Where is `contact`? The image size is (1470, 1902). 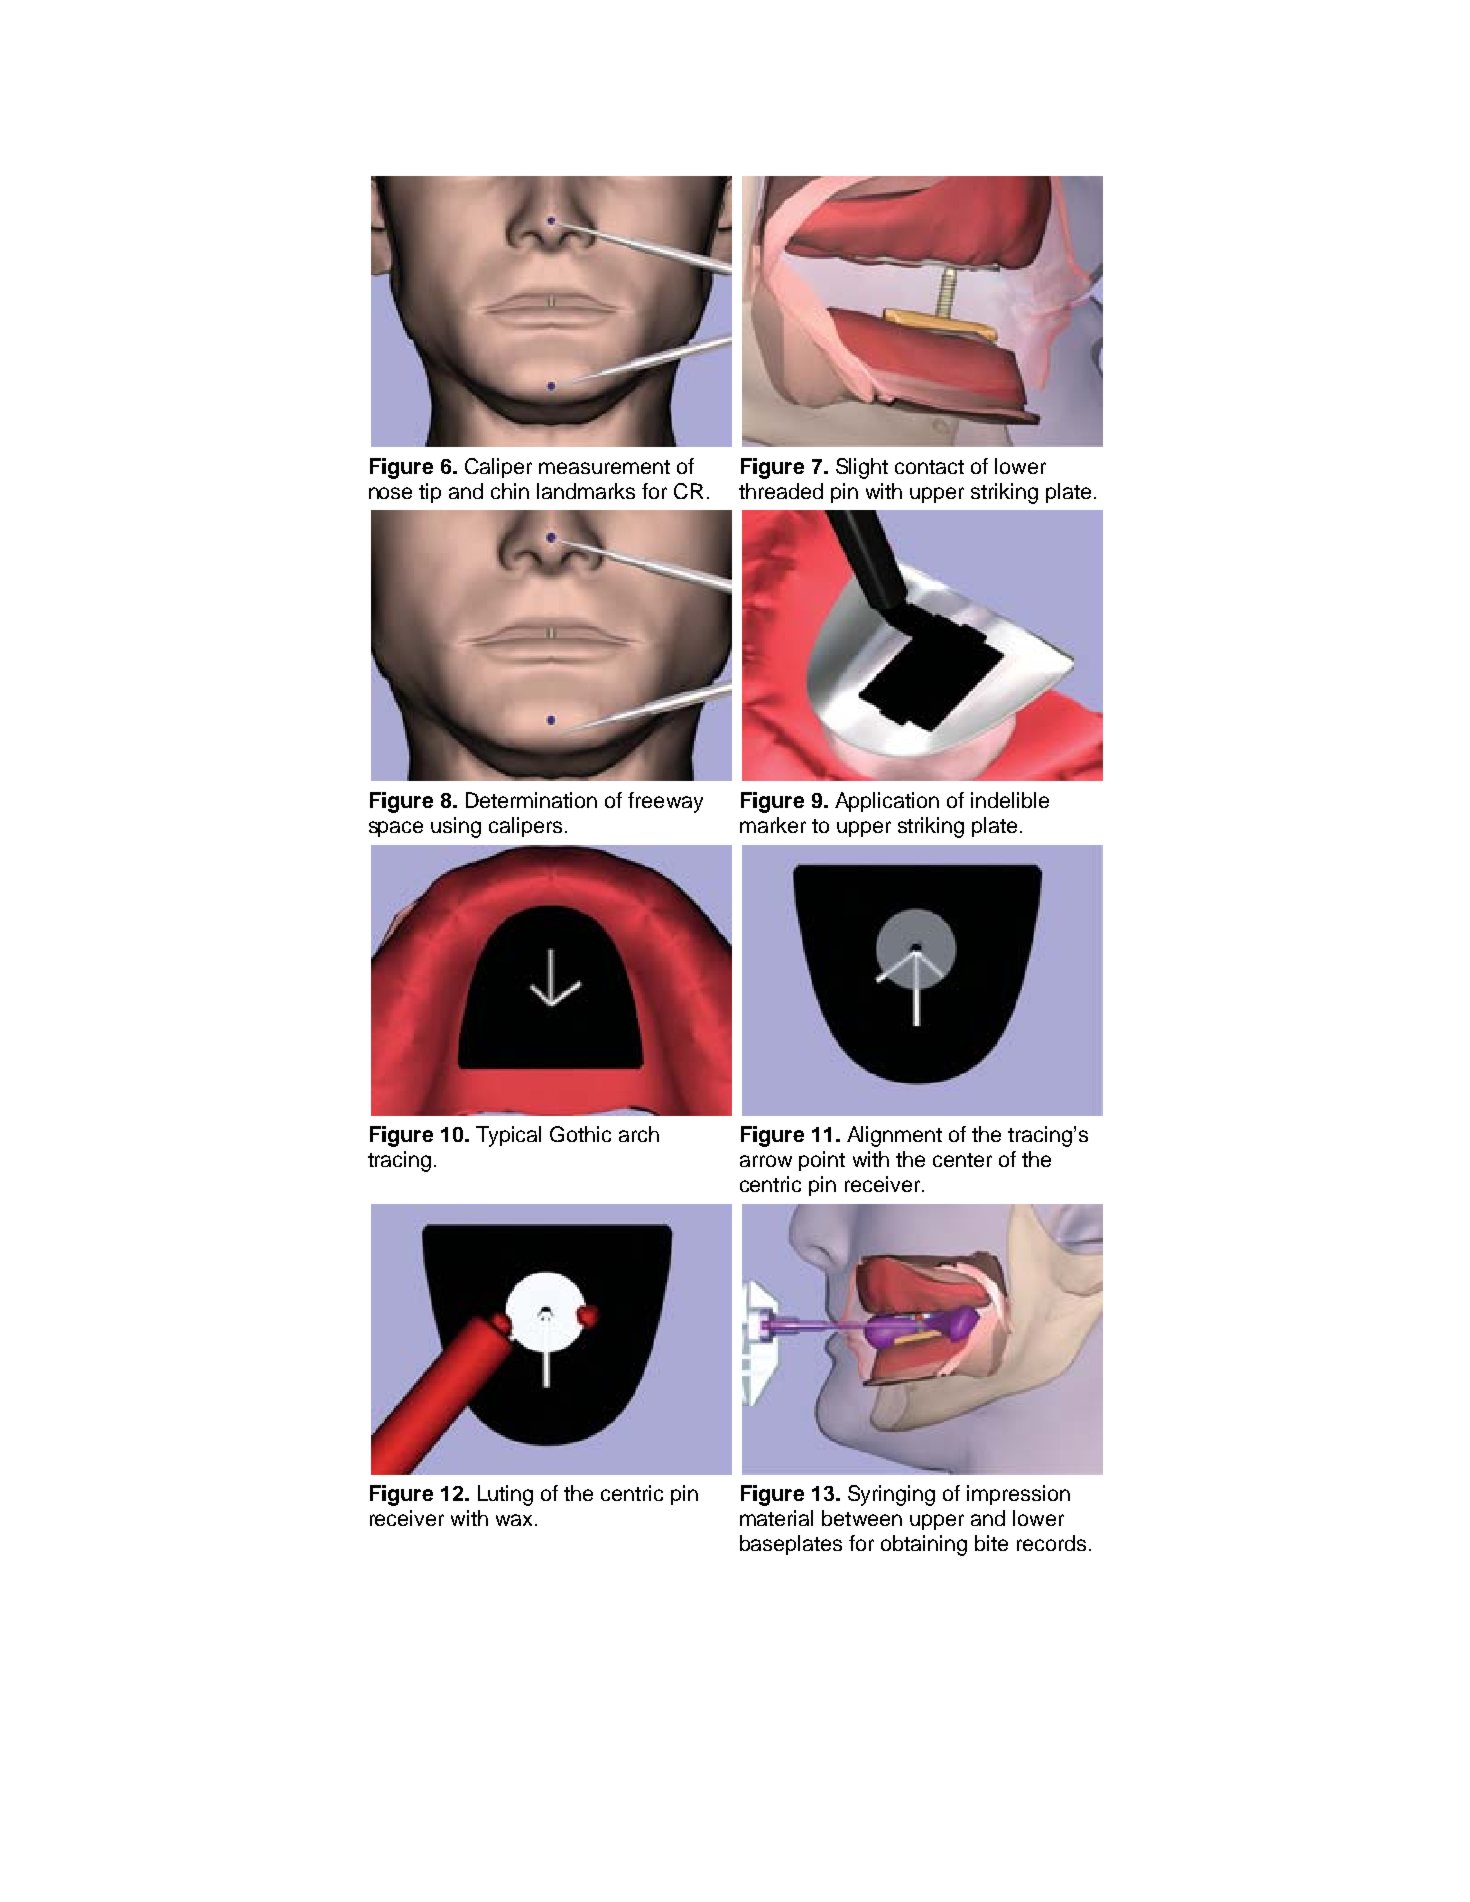 contact is located at coordinates (929, 467).
